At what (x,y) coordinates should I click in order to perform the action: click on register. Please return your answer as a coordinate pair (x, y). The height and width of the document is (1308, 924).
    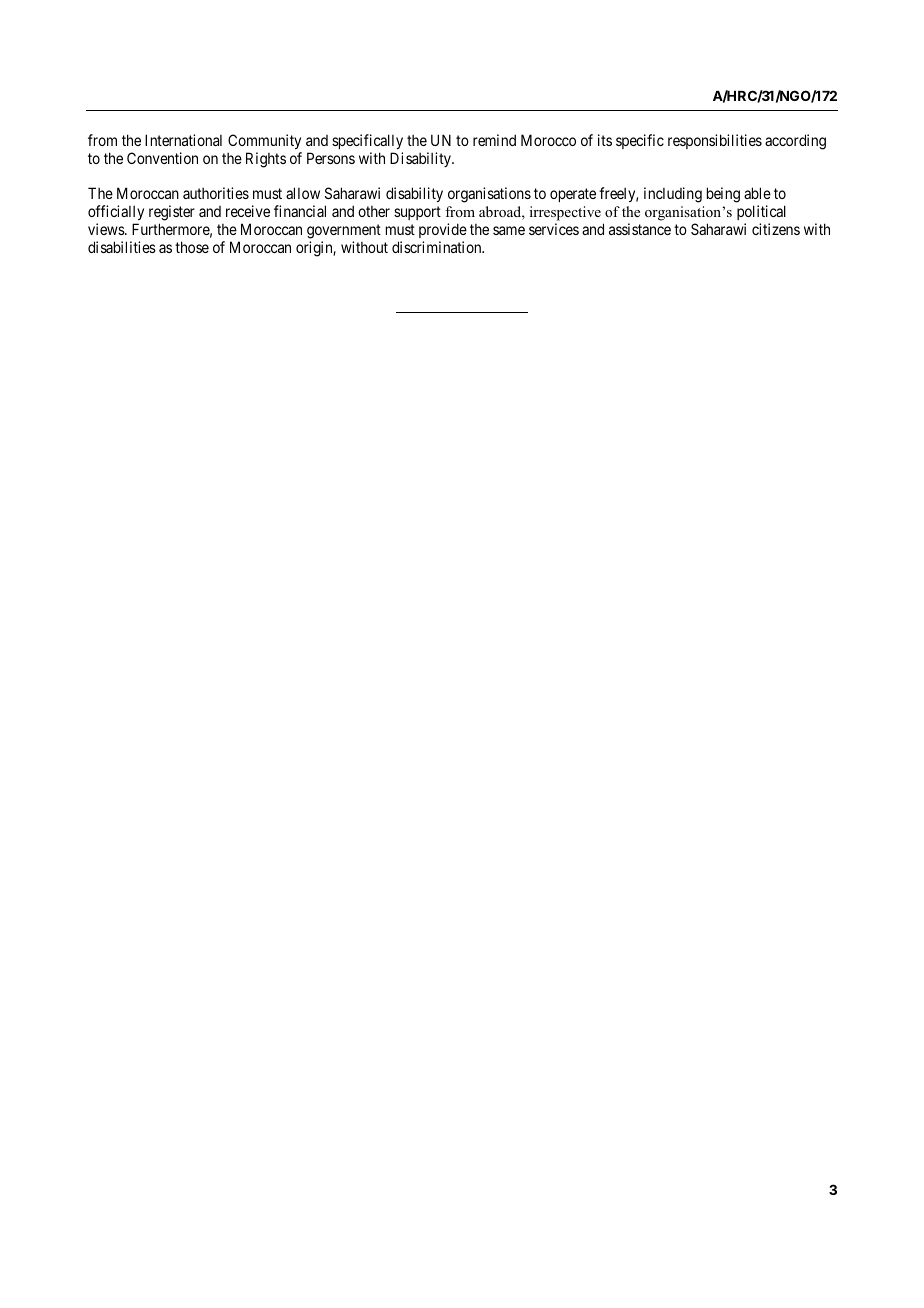
    Looking at the image, I should click on (172, 213).
